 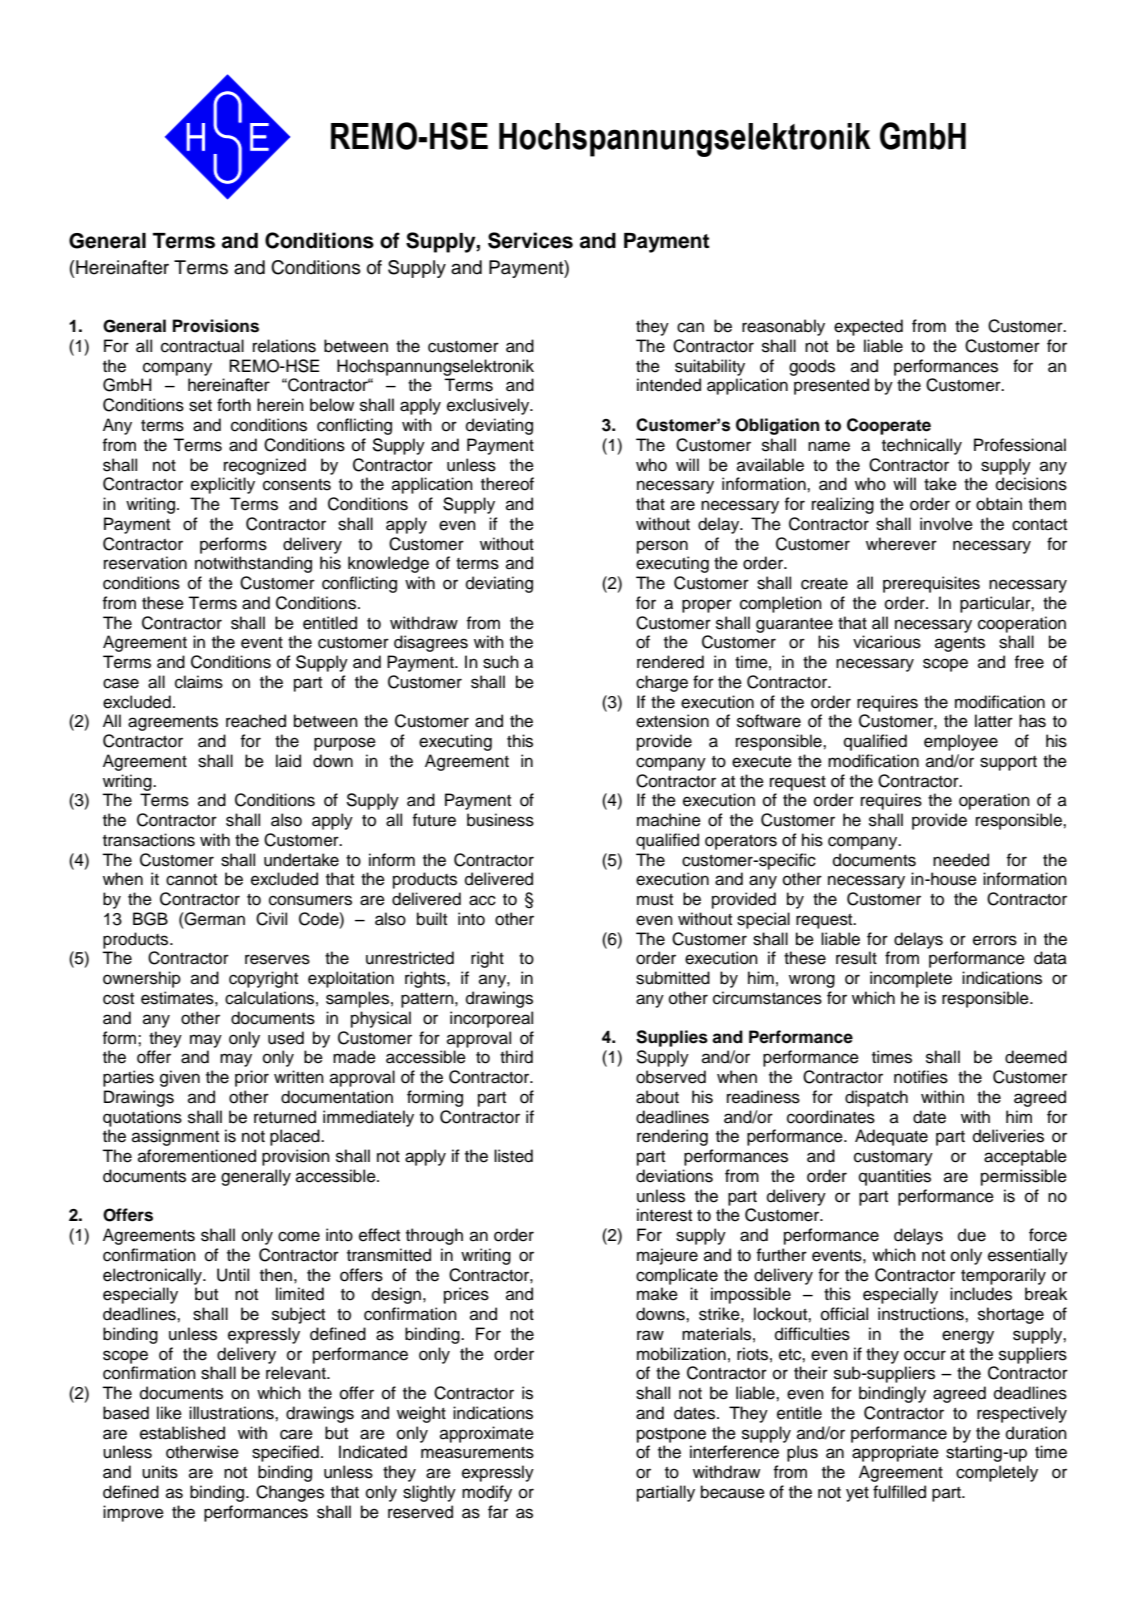 What do you see at coordinates (868, 327) in the screenshot?
I see `expected` at bounding box center [868, 327].
